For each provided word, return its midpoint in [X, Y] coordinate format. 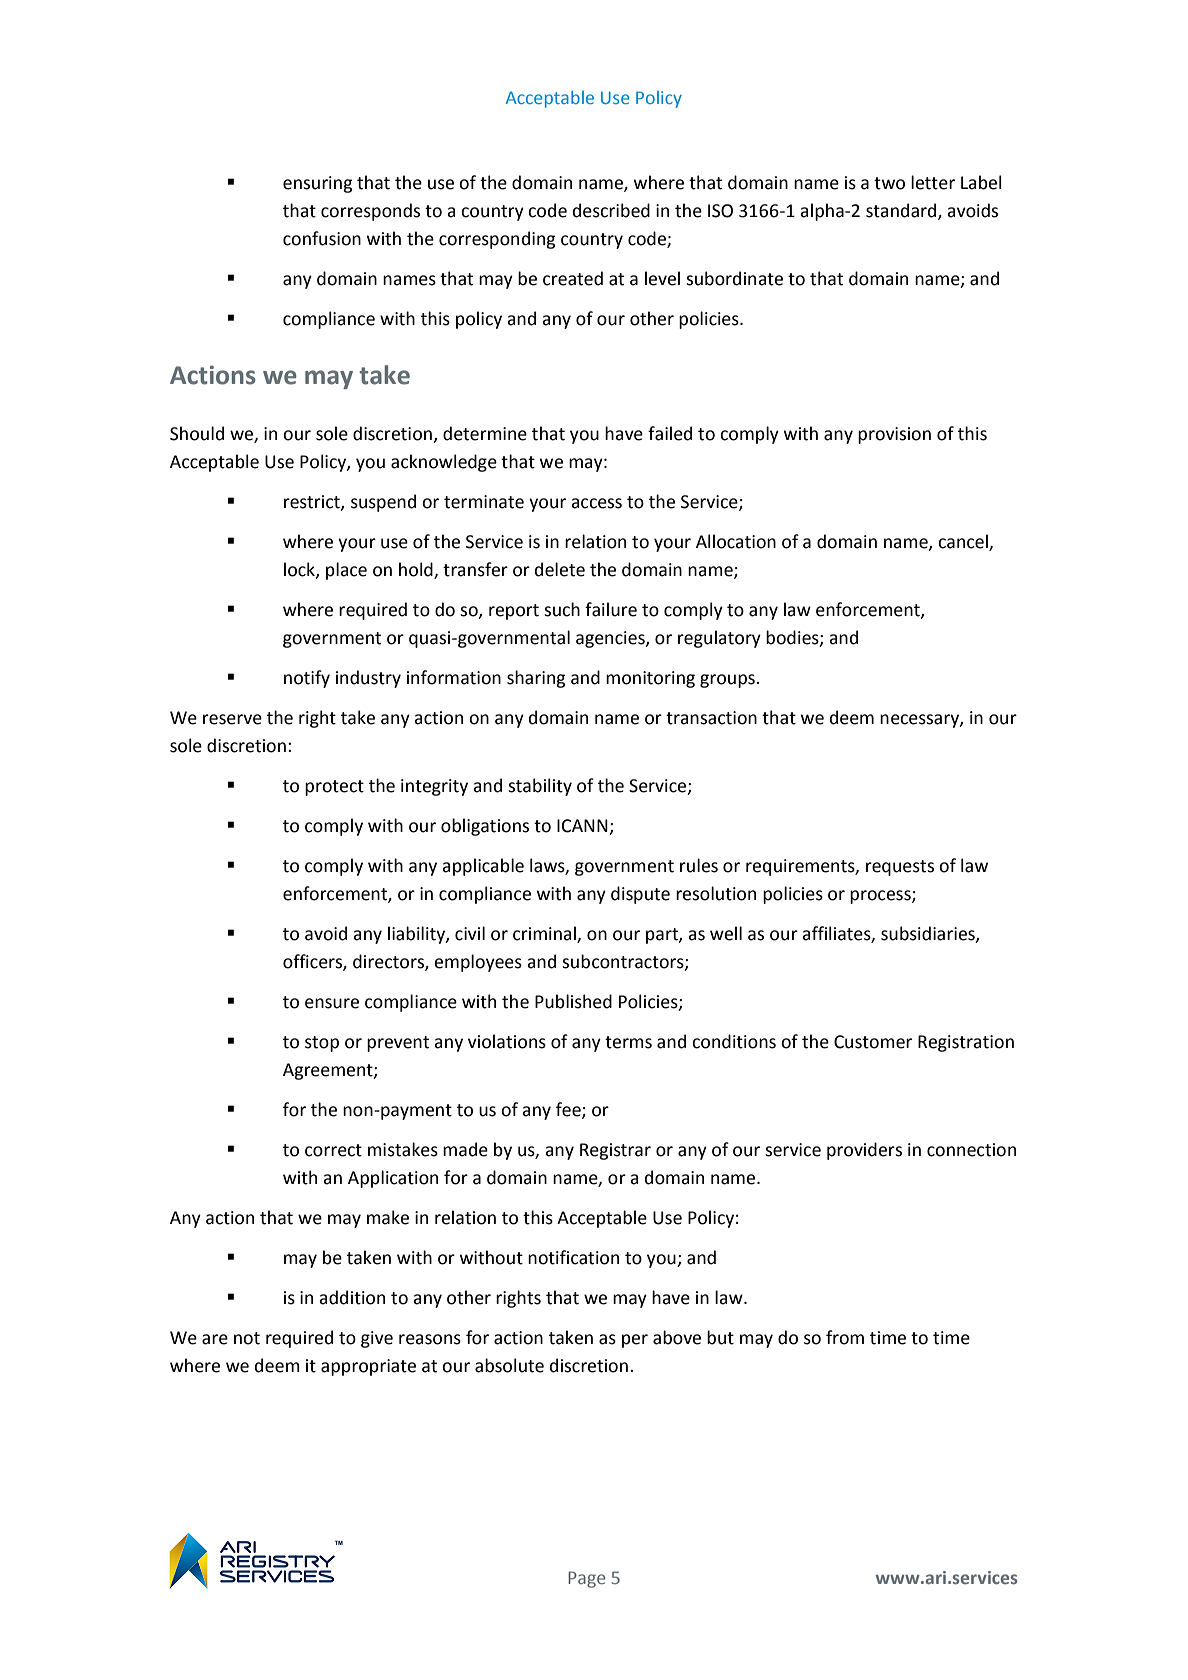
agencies [611, 639]
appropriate [368, 1367]
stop [322, 1044]
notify [307, 679]
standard [902, 211]
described [611, 210]
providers [864, 1151]
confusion [322, 238]
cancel [964, 542]
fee [569, 1110]
